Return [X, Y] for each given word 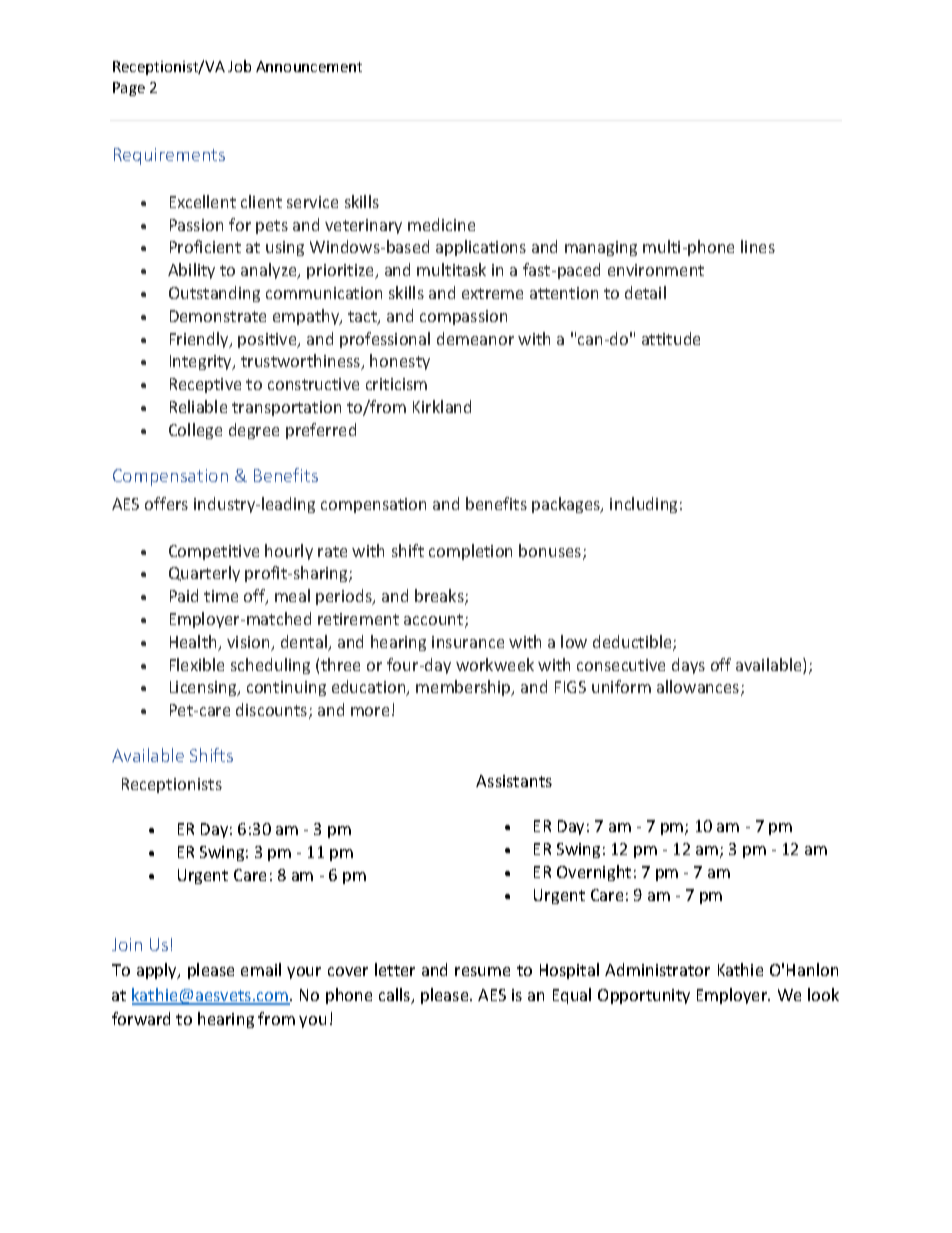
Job [239, 66]
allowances [699, 688]
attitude [671, 338]
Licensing [204, 688]
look [823, 994]
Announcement [309, 66]
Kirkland [442, 406]
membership [464, 688]
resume [482, 971]
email [261, 969]
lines [758, 246]
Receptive [205, 385]
